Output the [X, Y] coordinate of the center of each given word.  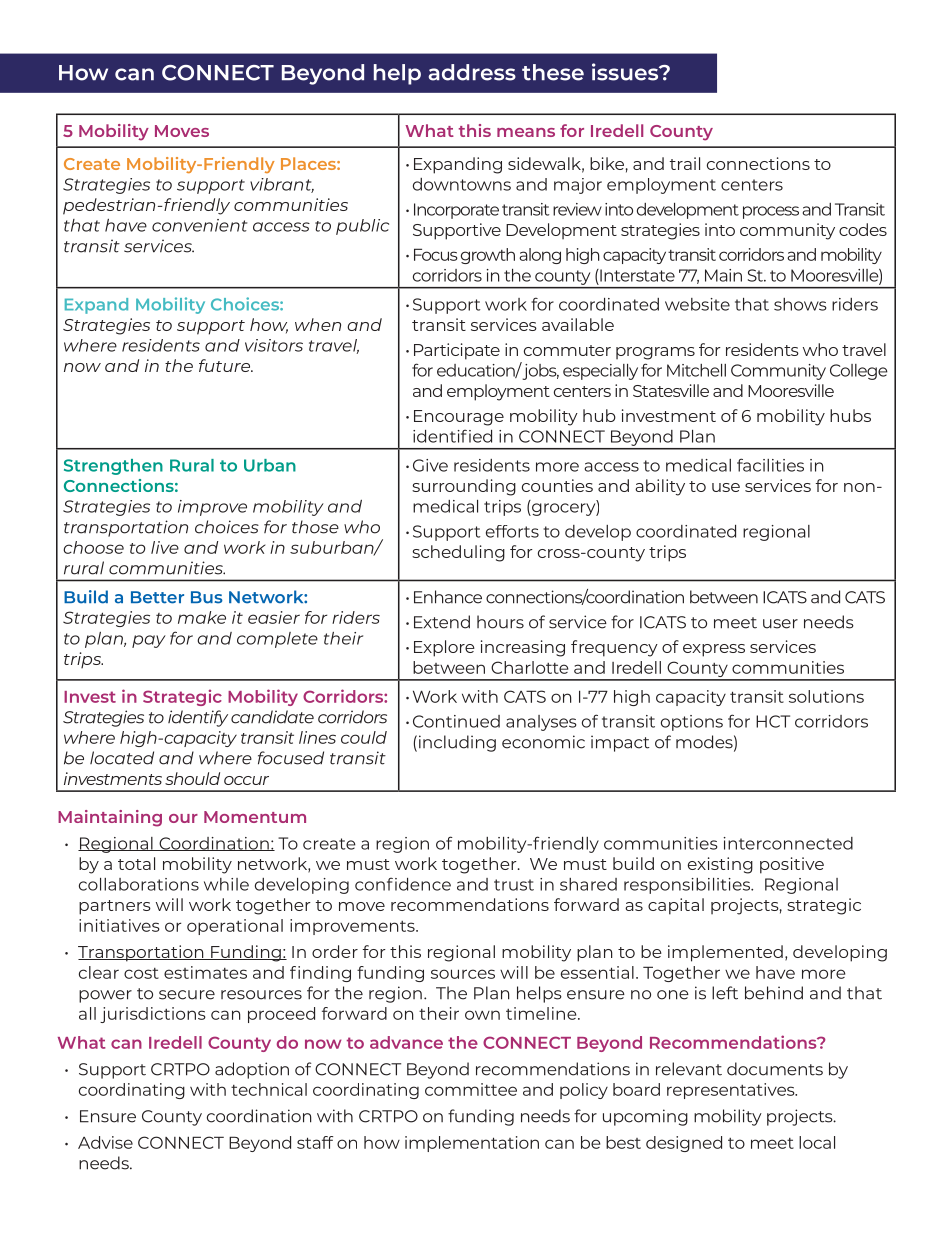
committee [471, 1089]
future [225, 365]
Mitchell [696, 370]
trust [514, 885]
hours [500, 622]
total [136, 863]
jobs [540, 372]
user [780, 624]
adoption [252, 1070]
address [472, 72]
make [202, 617]
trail [685, 163]
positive [792, 865]
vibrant [282, 185]
